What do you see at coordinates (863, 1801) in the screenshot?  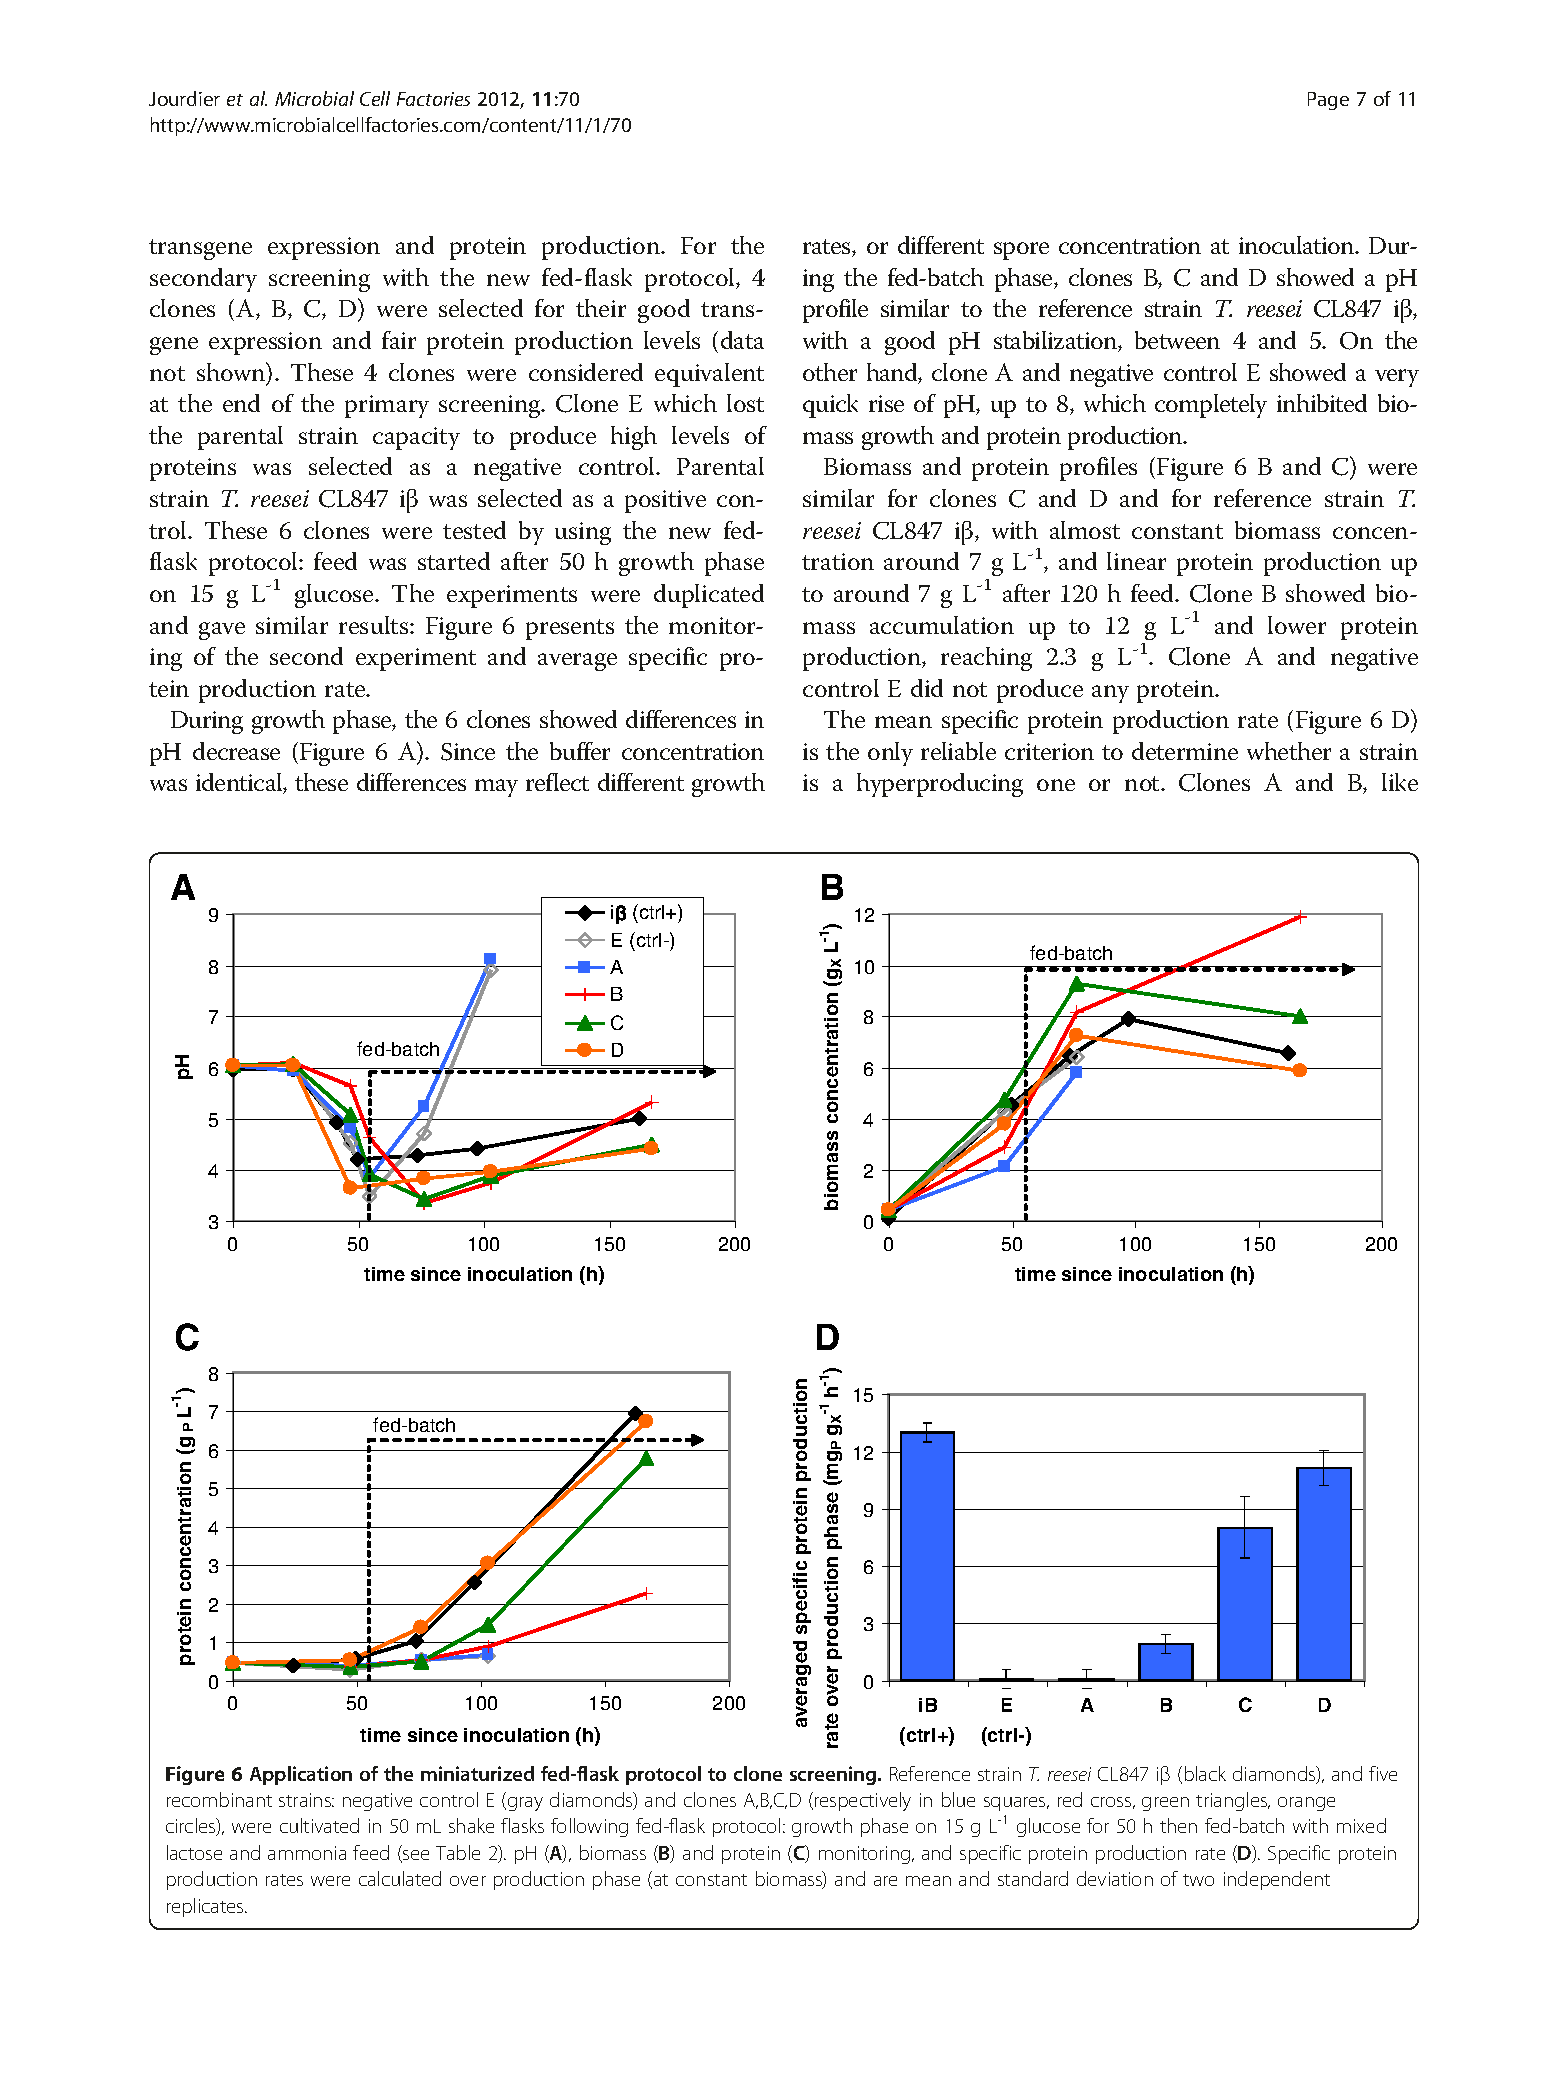 I see `respectively` at bounding box center [863, 1801].
